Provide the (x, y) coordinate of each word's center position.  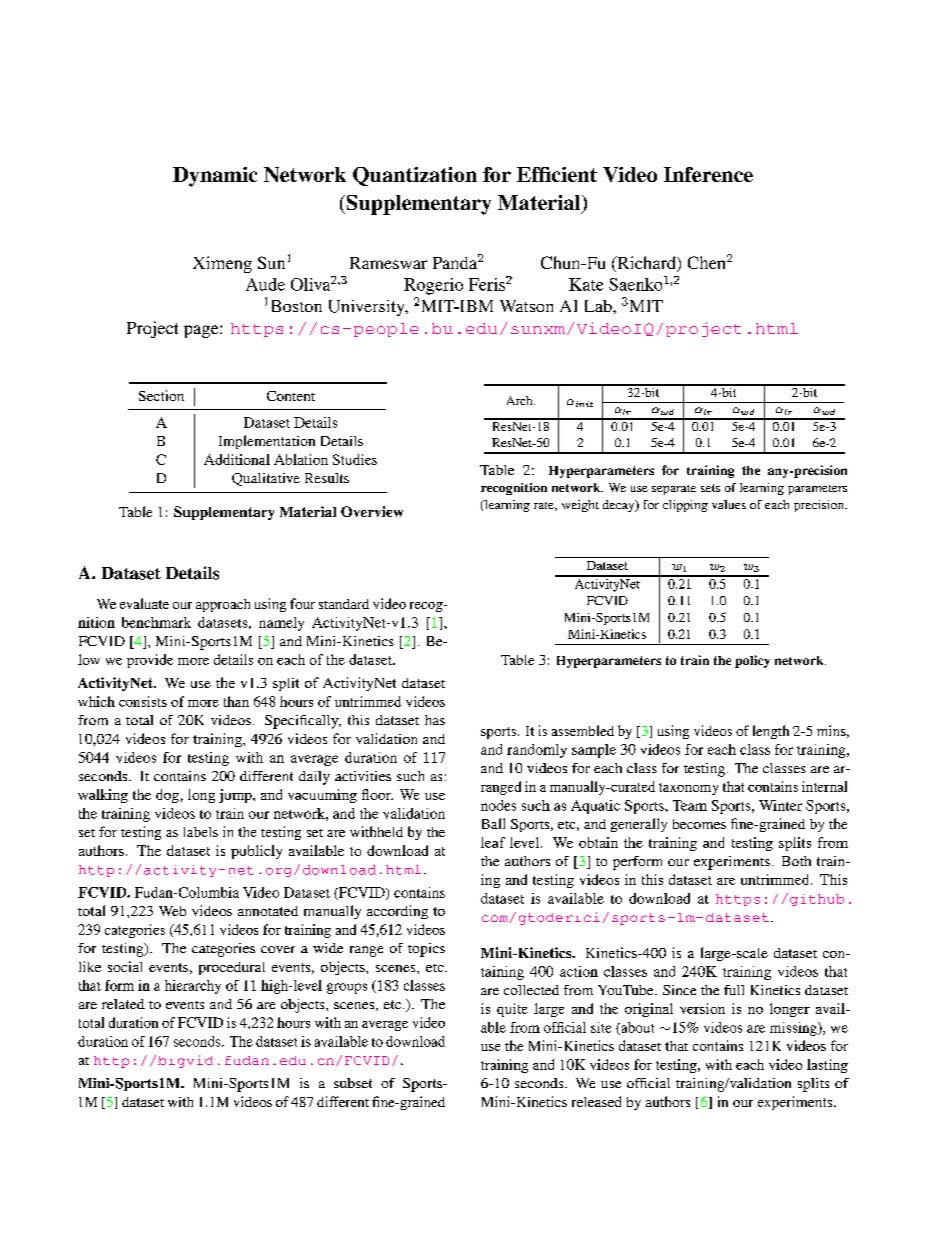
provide (150, 661)
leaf (493, 842)
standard (344, 604)
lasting (827, 1066)
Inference (708, 174)
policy (752, 661)
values (729, 504)
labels (201, 832)
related (123, 1004)
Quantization (415, 176)
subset (353, 1083)
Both (796, 861)
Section (161, 395)
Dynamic (215, 177)
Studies (355, 459)
